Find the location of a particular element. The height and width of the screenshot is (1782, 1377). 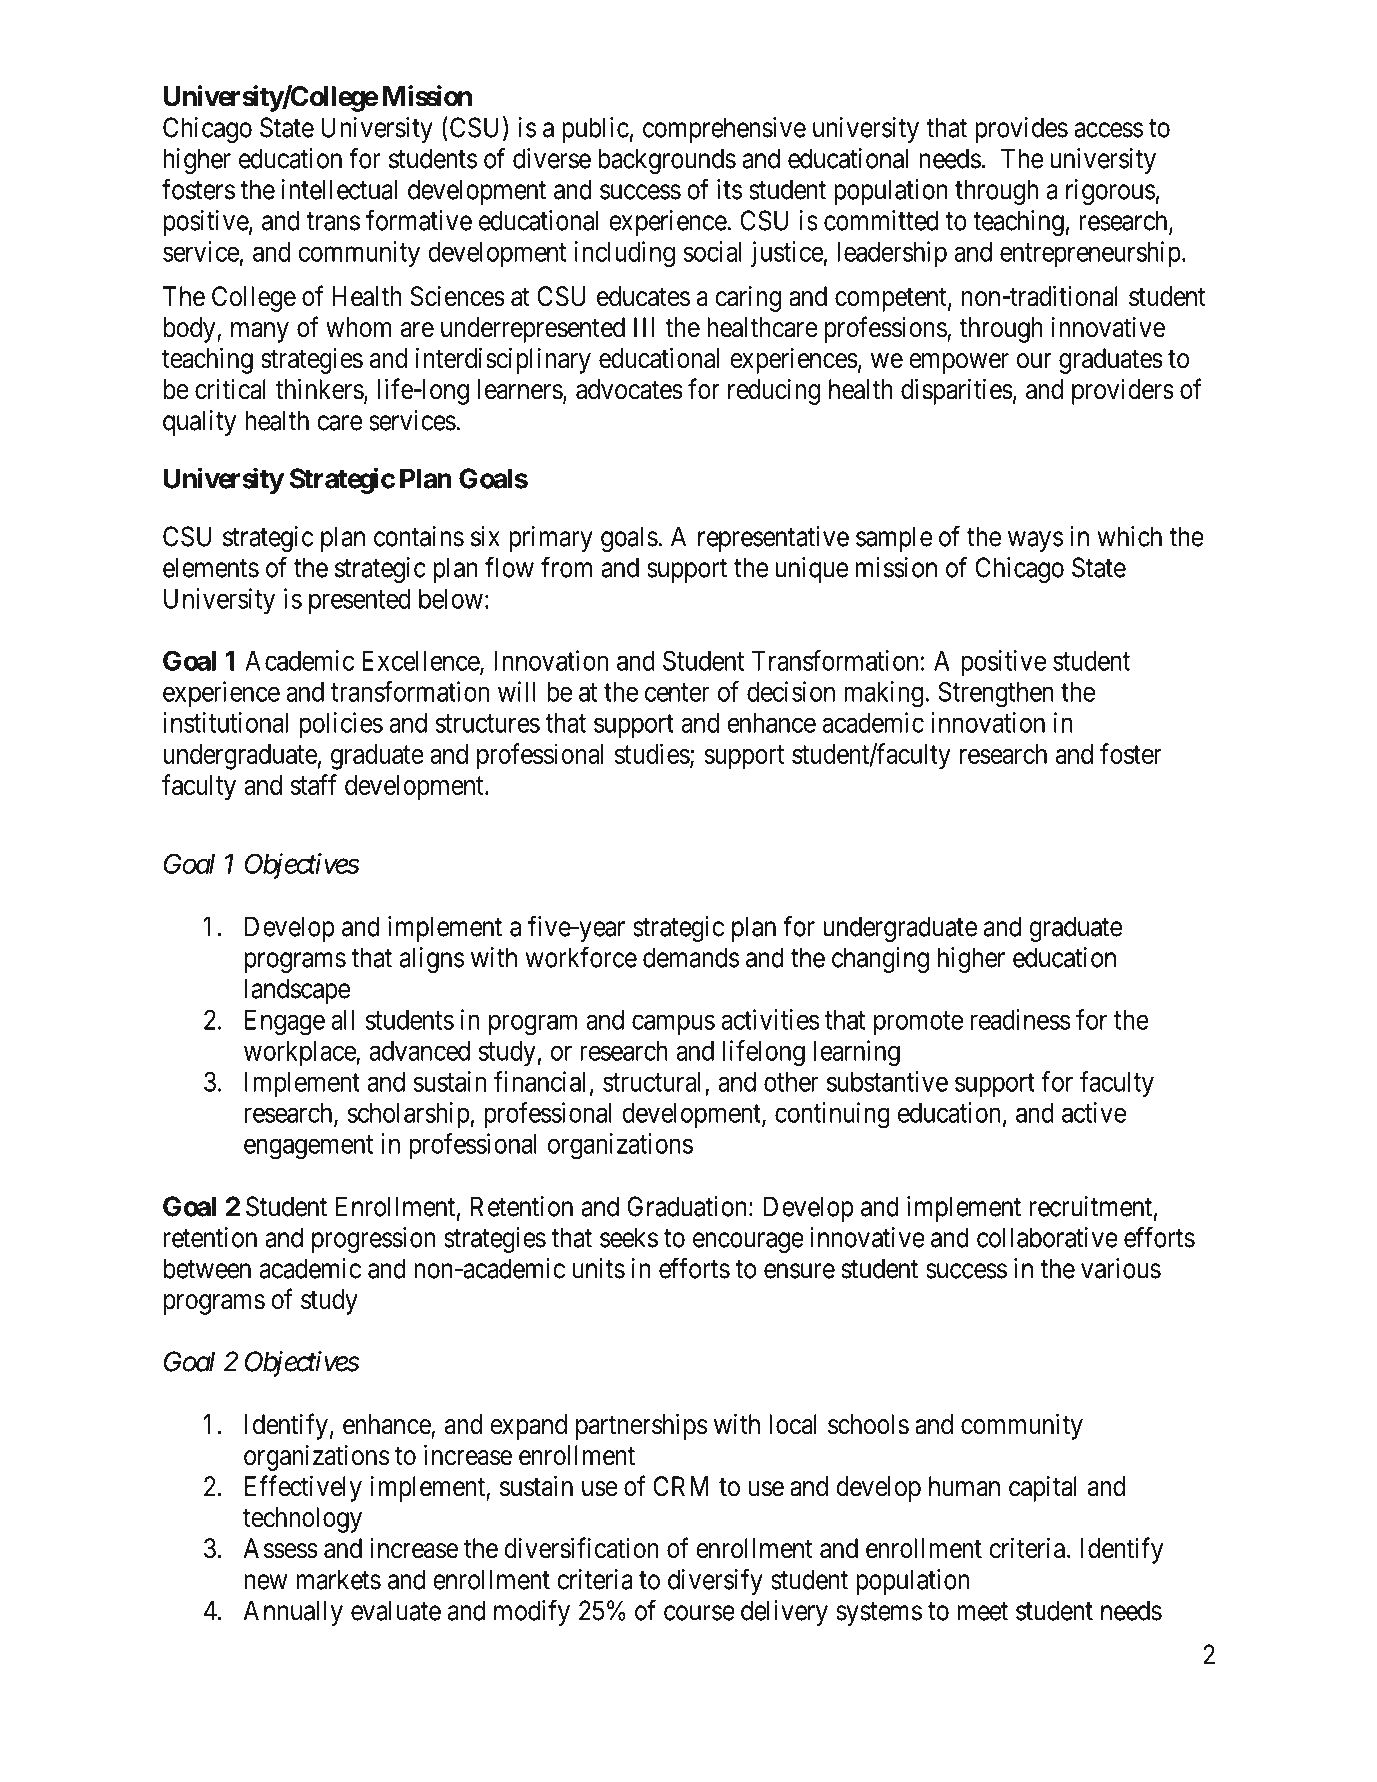

Excellence is located at coordinates (421, 662).
